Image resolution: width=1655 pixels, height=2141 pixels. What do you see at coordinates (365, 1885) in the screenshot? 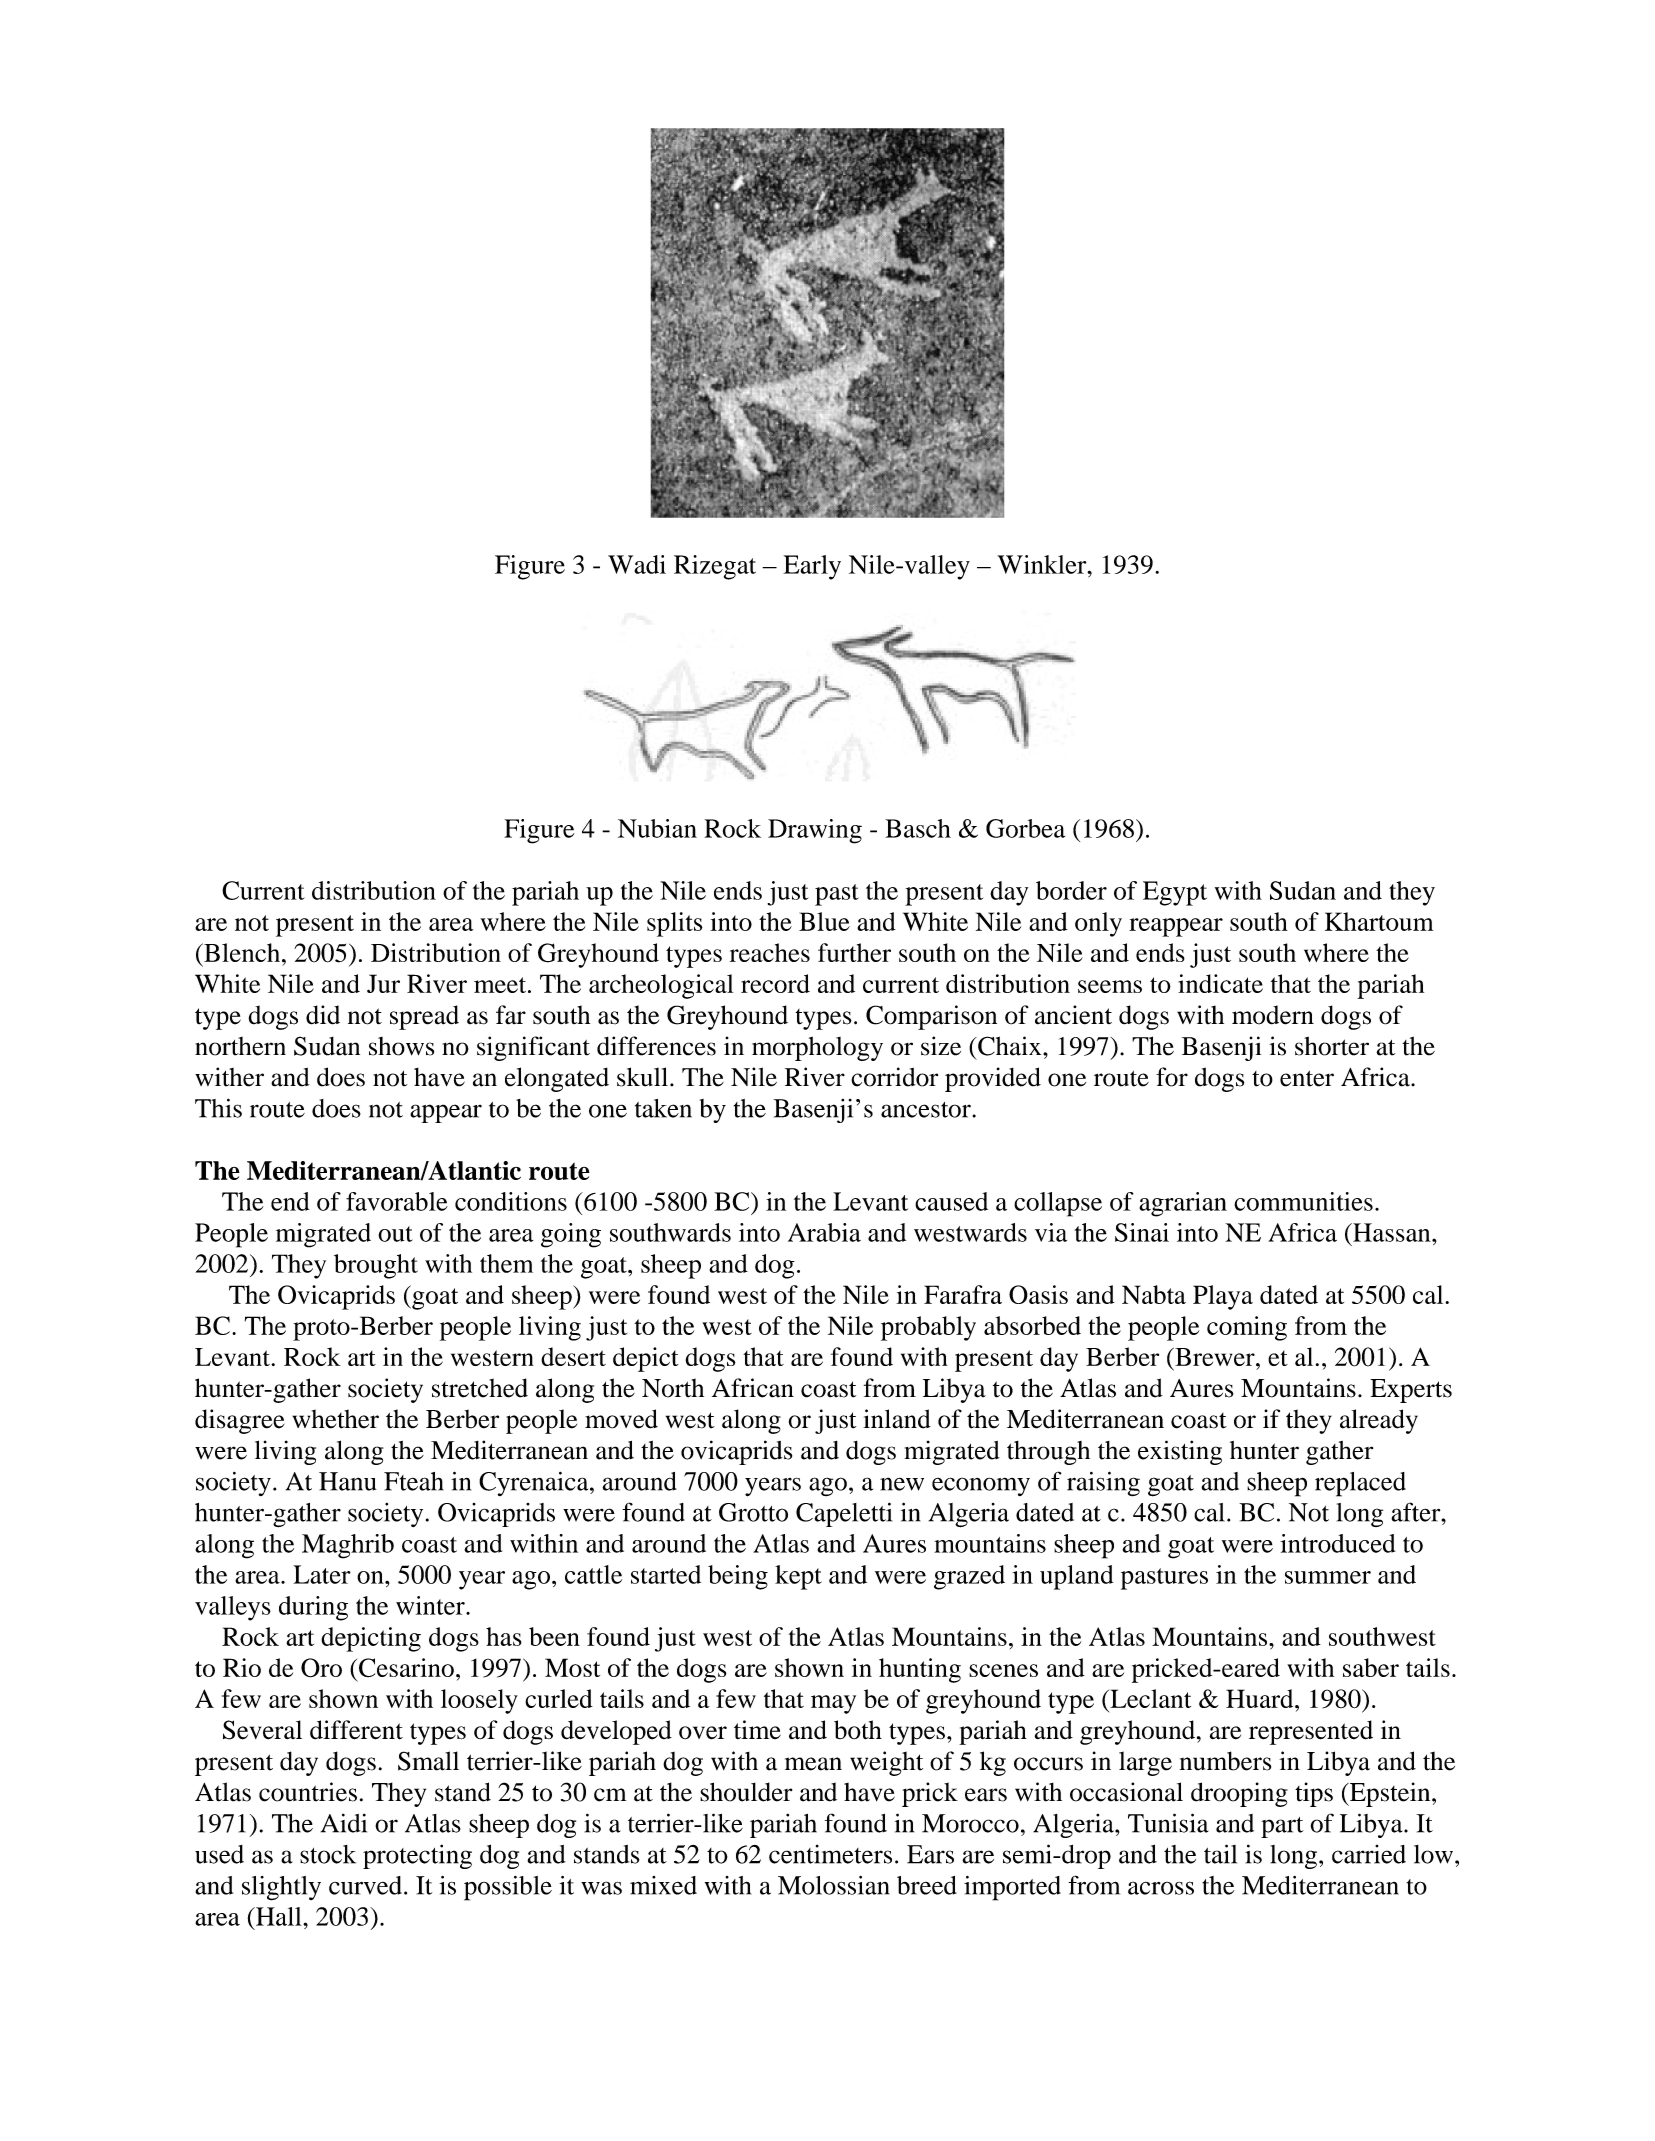
I see `curved` at bounding box center [365, 1885].
